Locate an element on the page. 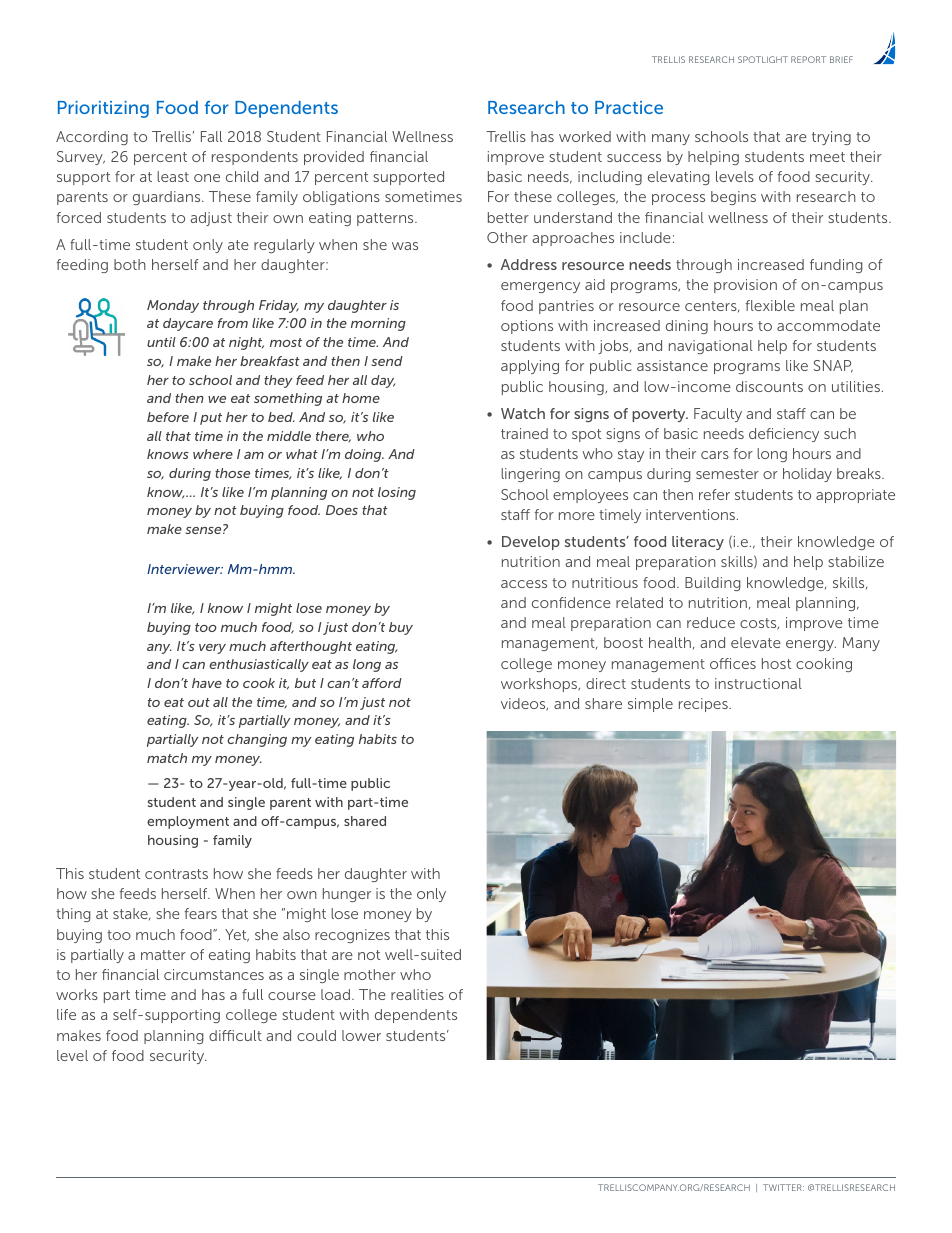 The height and width of the image is (1233, 952). Monday is located at coordinates (173, 306).
